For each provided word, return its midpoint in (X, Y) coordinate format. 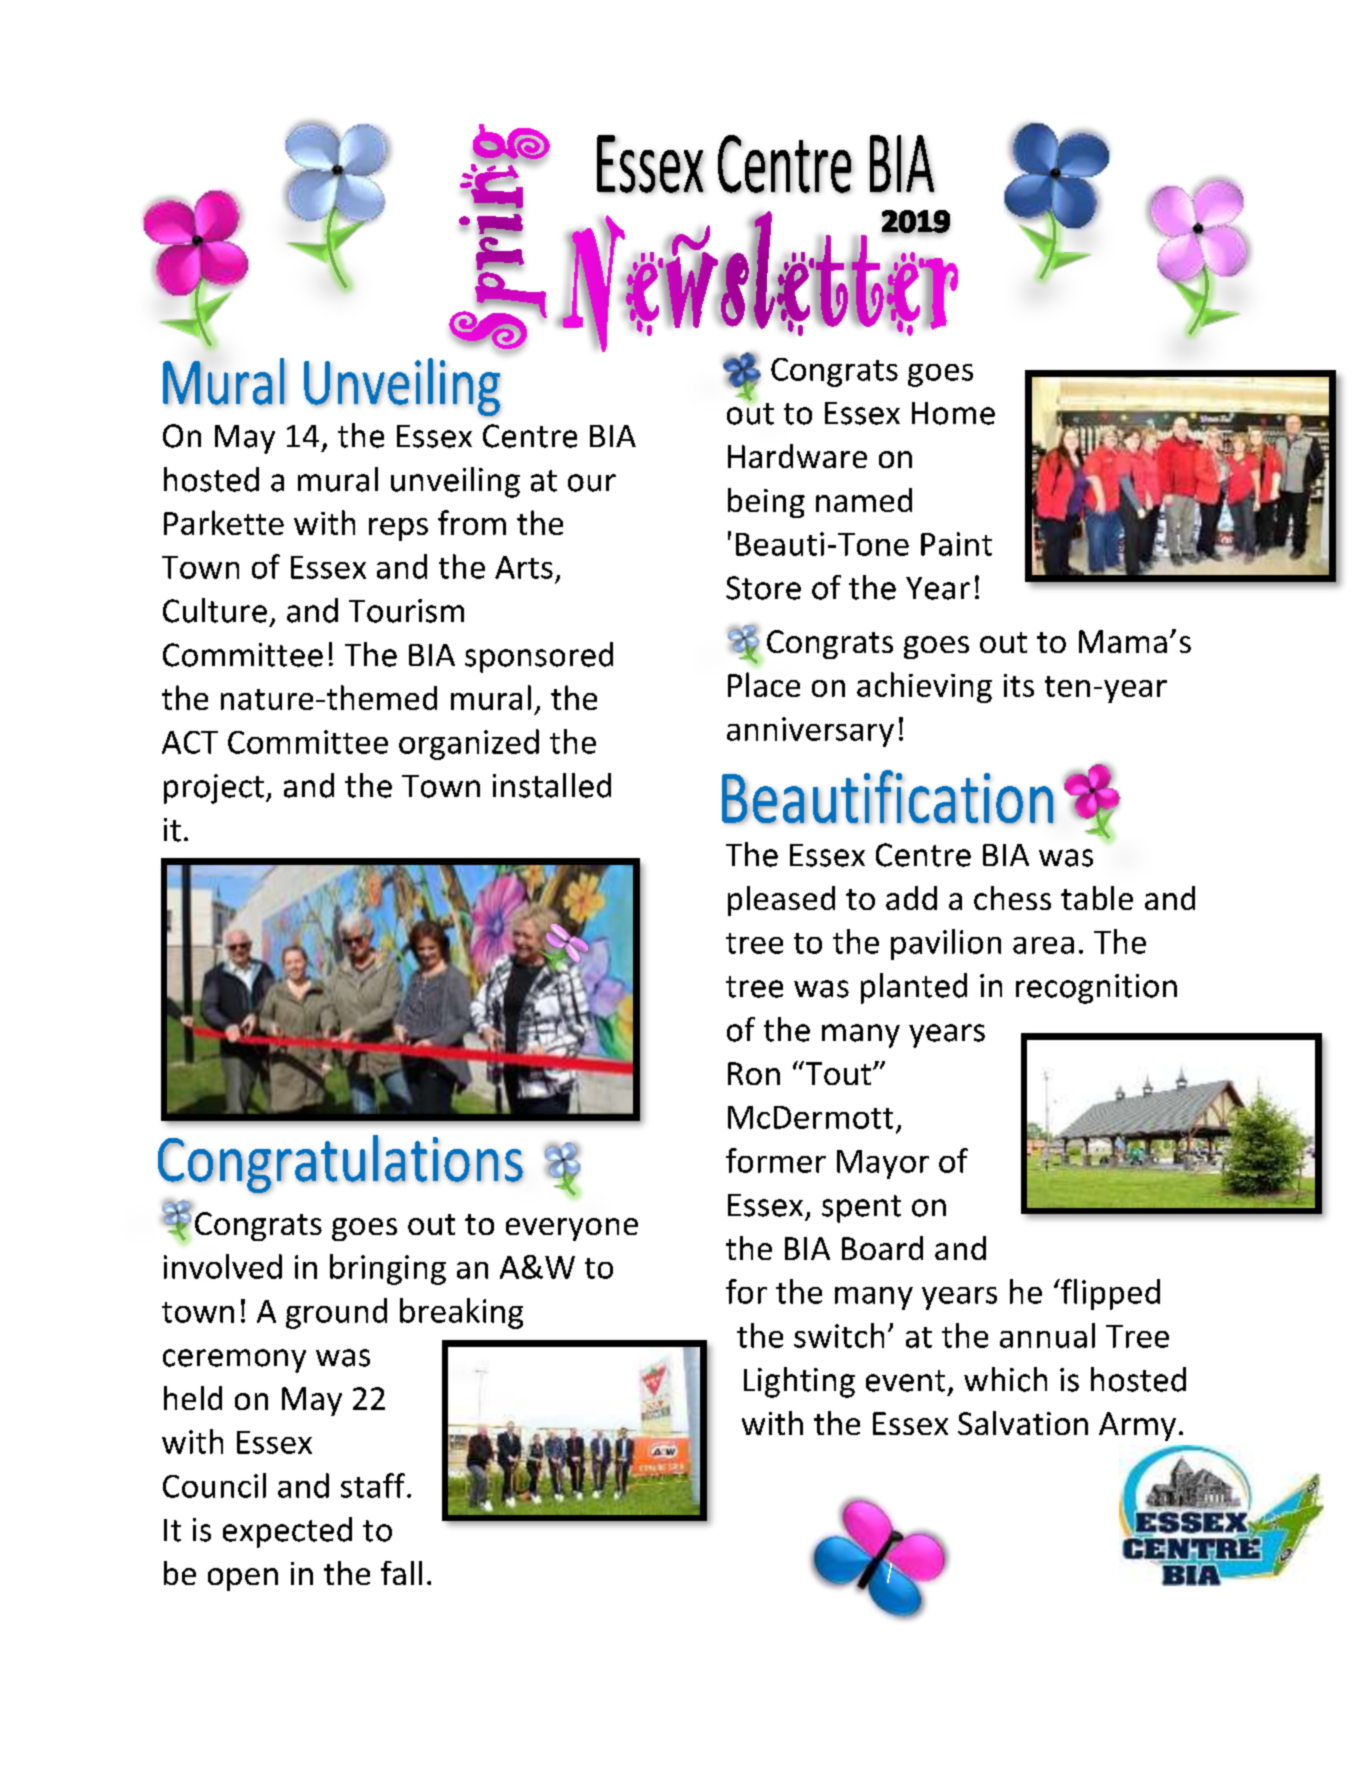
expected (287, 1532)
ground (336, 1313)
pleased (781, 901)
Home (953, 413)
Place (764, 684)
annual (1047, 1335)
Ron (754, 1073)
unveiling (455, 482)
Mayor (883, 1164)
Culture (215, 610)
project (214, 789)
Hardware (797, 456)
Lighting (799, 1382)
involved (223, 1266)
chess (1012, 898)
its (1019, 685)
